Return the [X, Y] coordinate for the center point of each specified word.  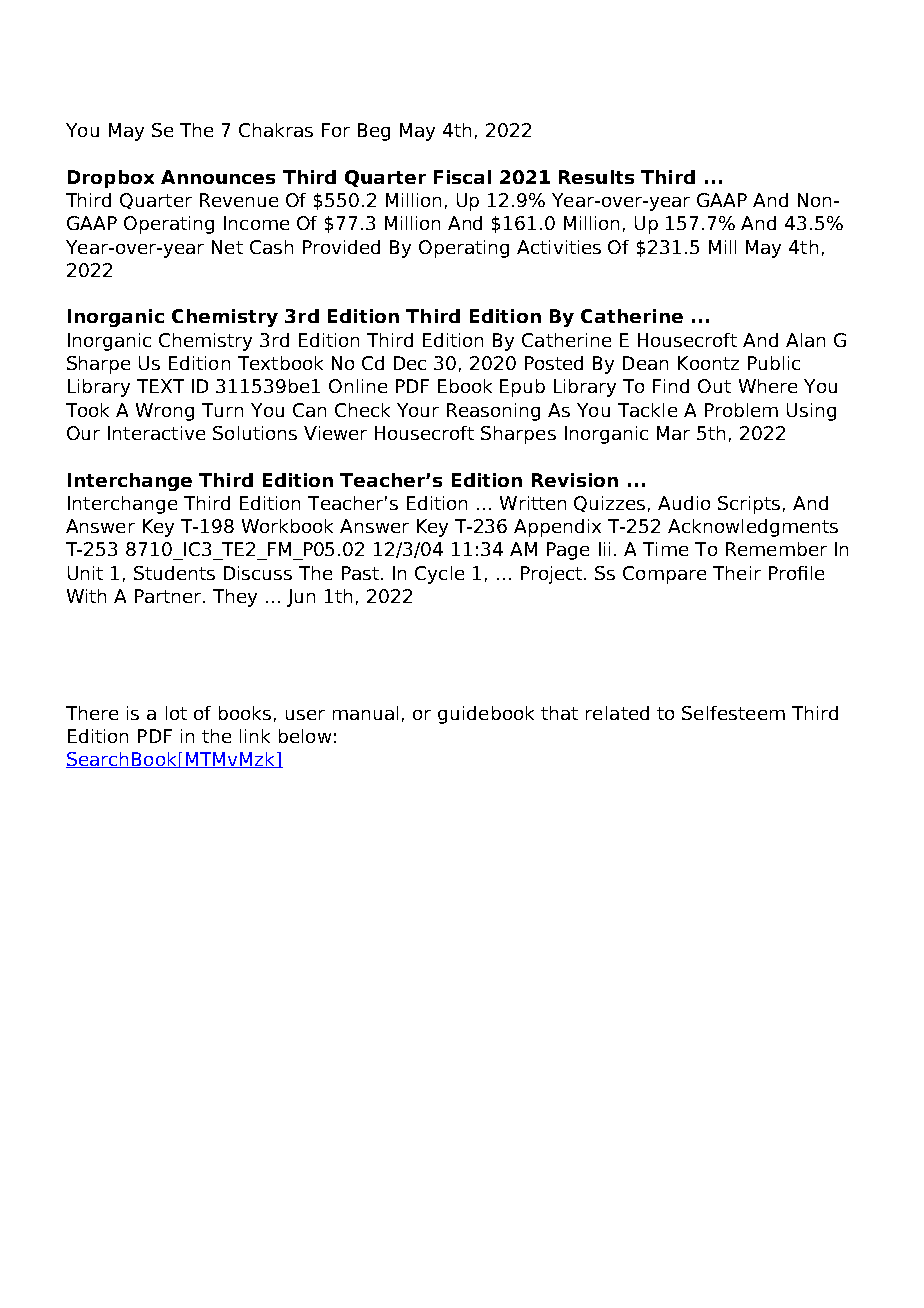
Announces [218, 177]
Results [596, 177]
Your [418, 410]
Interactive [156, 433]
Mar [673, 433]
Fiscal [462, 177]
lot [176, 713]
